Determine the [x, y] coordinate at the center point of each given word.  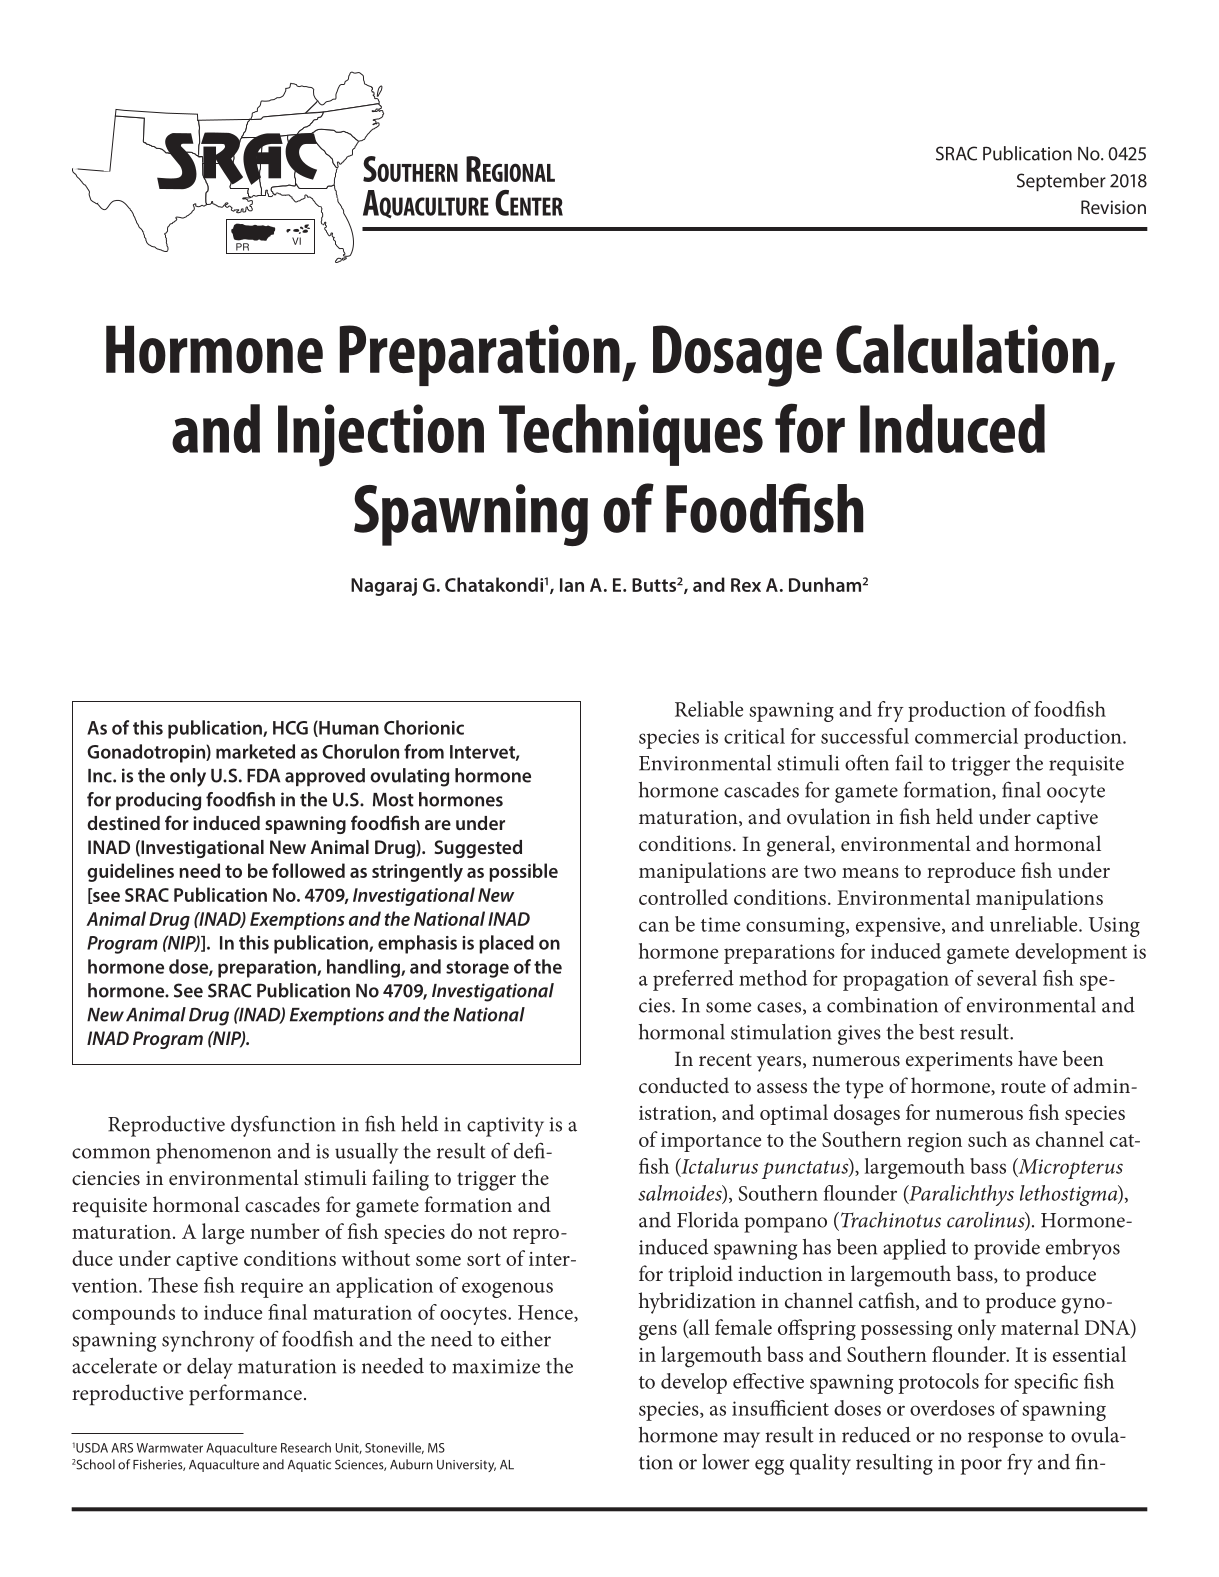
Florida [708, 1220]
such [987, 1139]
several [1007, 978]
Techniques [631, 435]
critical [754, 736]
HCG [290, 728]
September [1061, 182]
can [654, 926]
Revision [1113, 207]
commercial [966, 736]
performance [245, 1395]
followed [308, 870]
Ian [572, 585]
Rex [746, 585]
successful [865, 736]
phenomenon [213, 1153]
